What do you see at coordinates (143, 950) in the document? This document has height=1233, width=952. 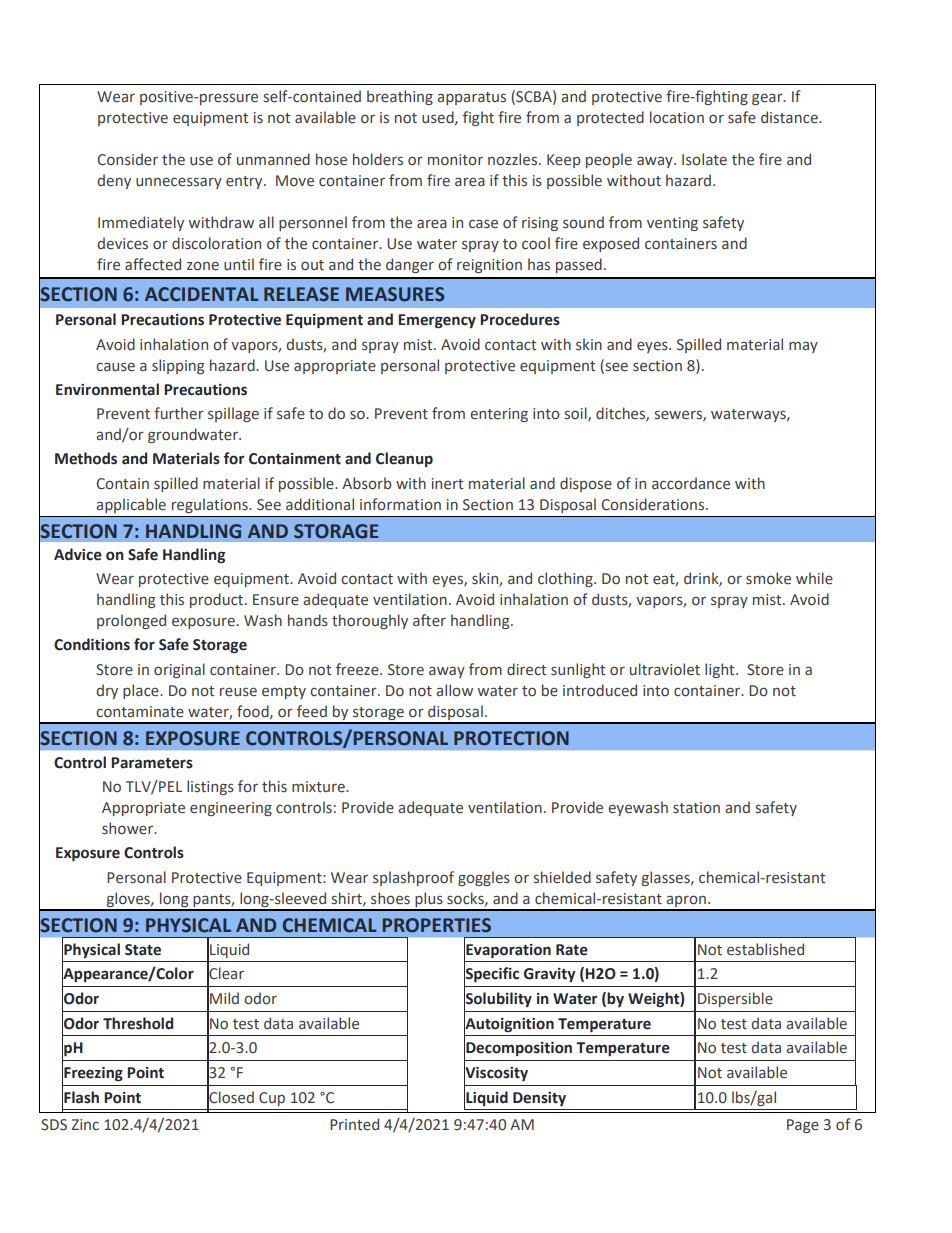 I see `State` at bounding box center [143, 950].
